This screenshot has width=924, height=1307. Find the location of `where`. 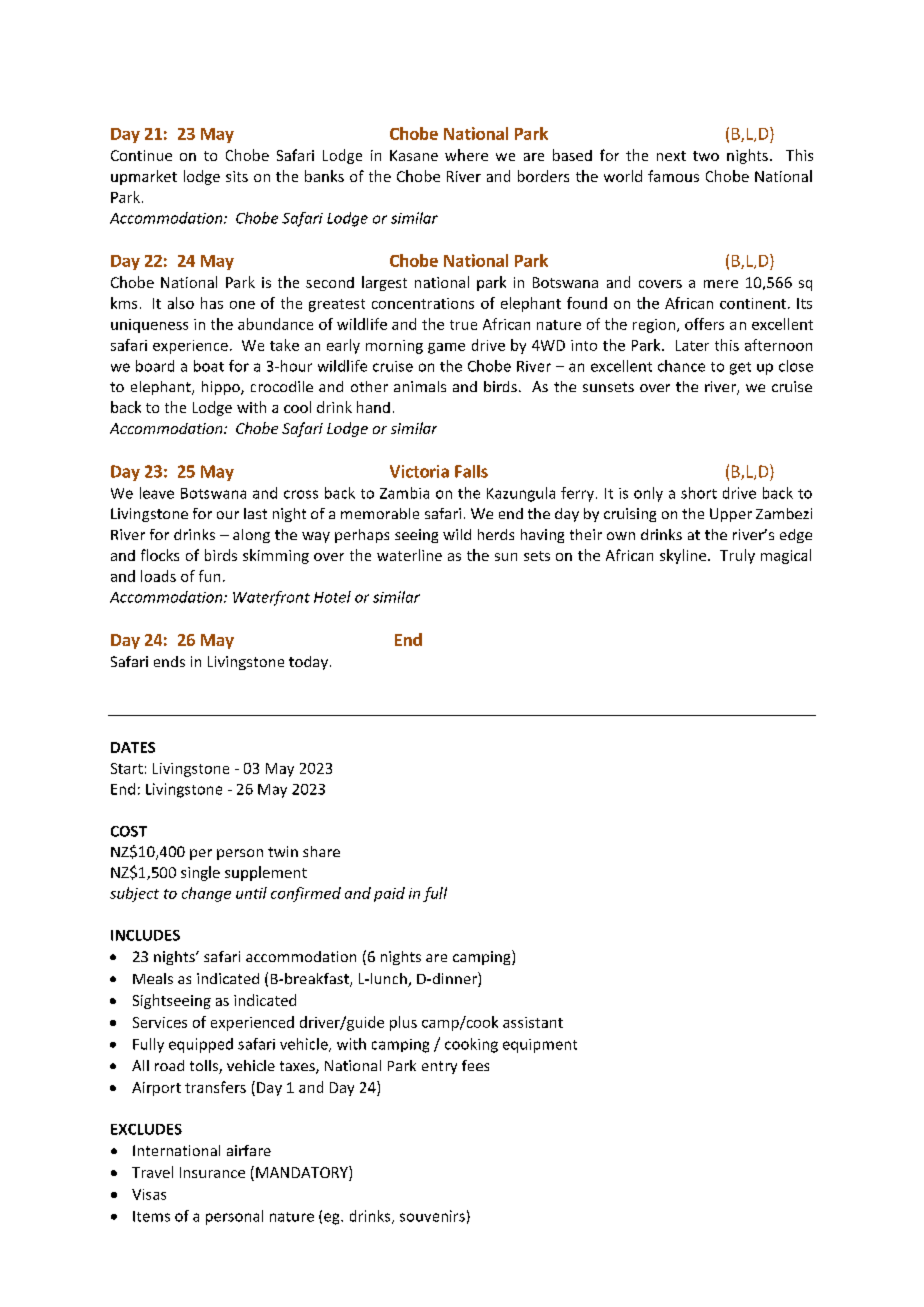

where is located at coordinates (466, 155).
